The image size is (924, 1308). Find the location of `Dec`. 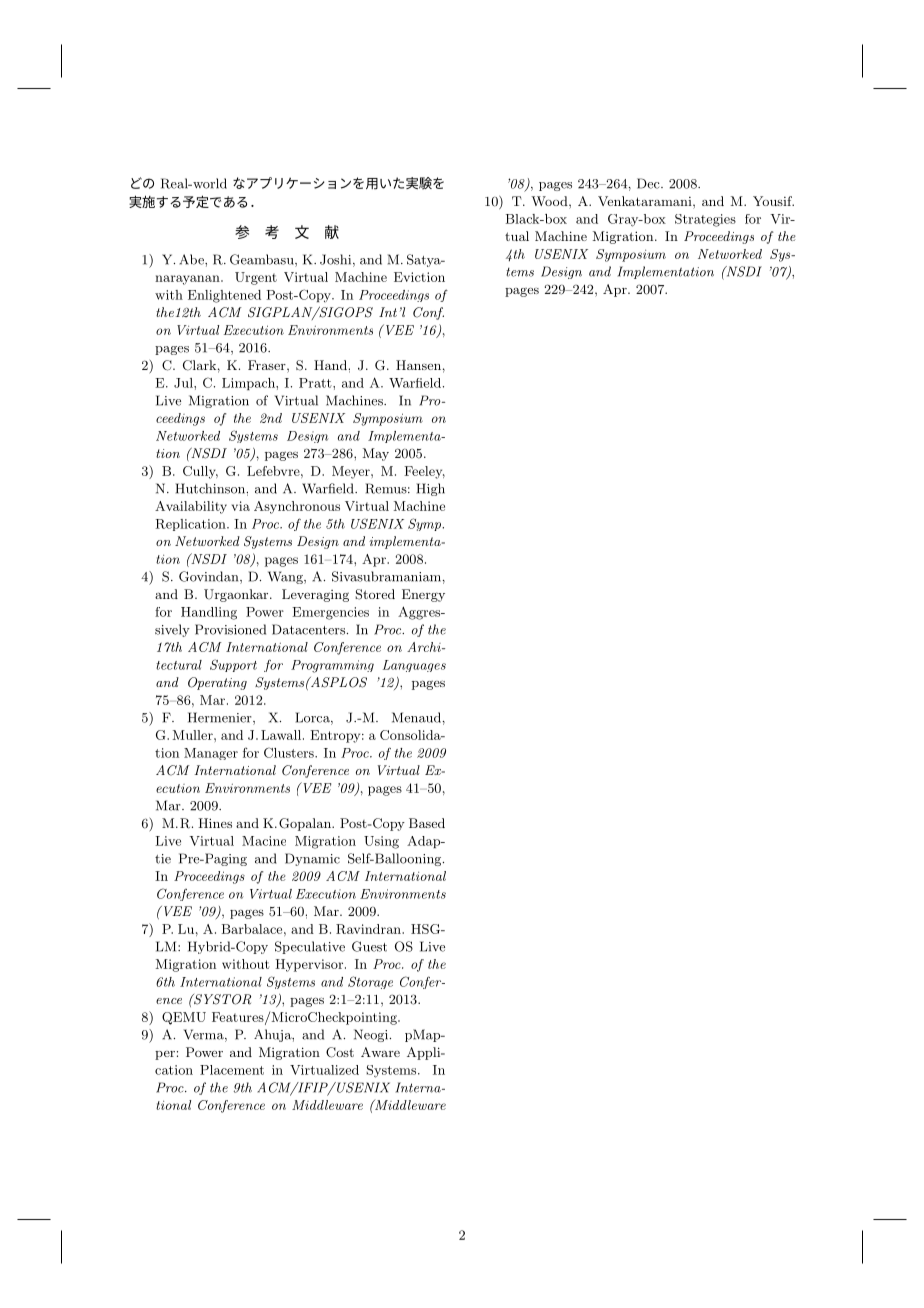

Dec is located at coordinates (649, 183).
